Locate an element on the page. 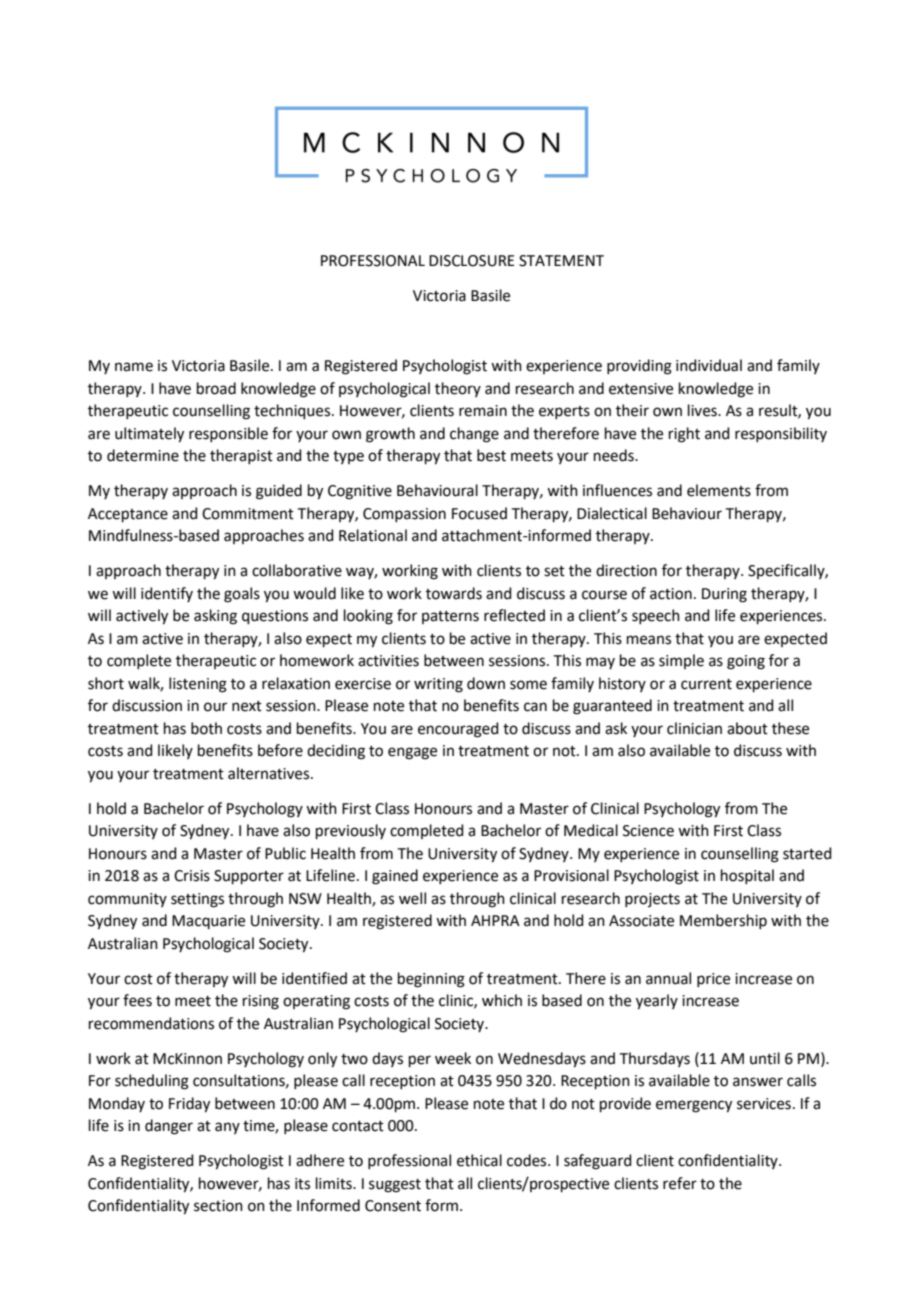 Image resolution: width=924 pixels, height=1308 pixels. ethical is located at coordinates (479, 1160).
